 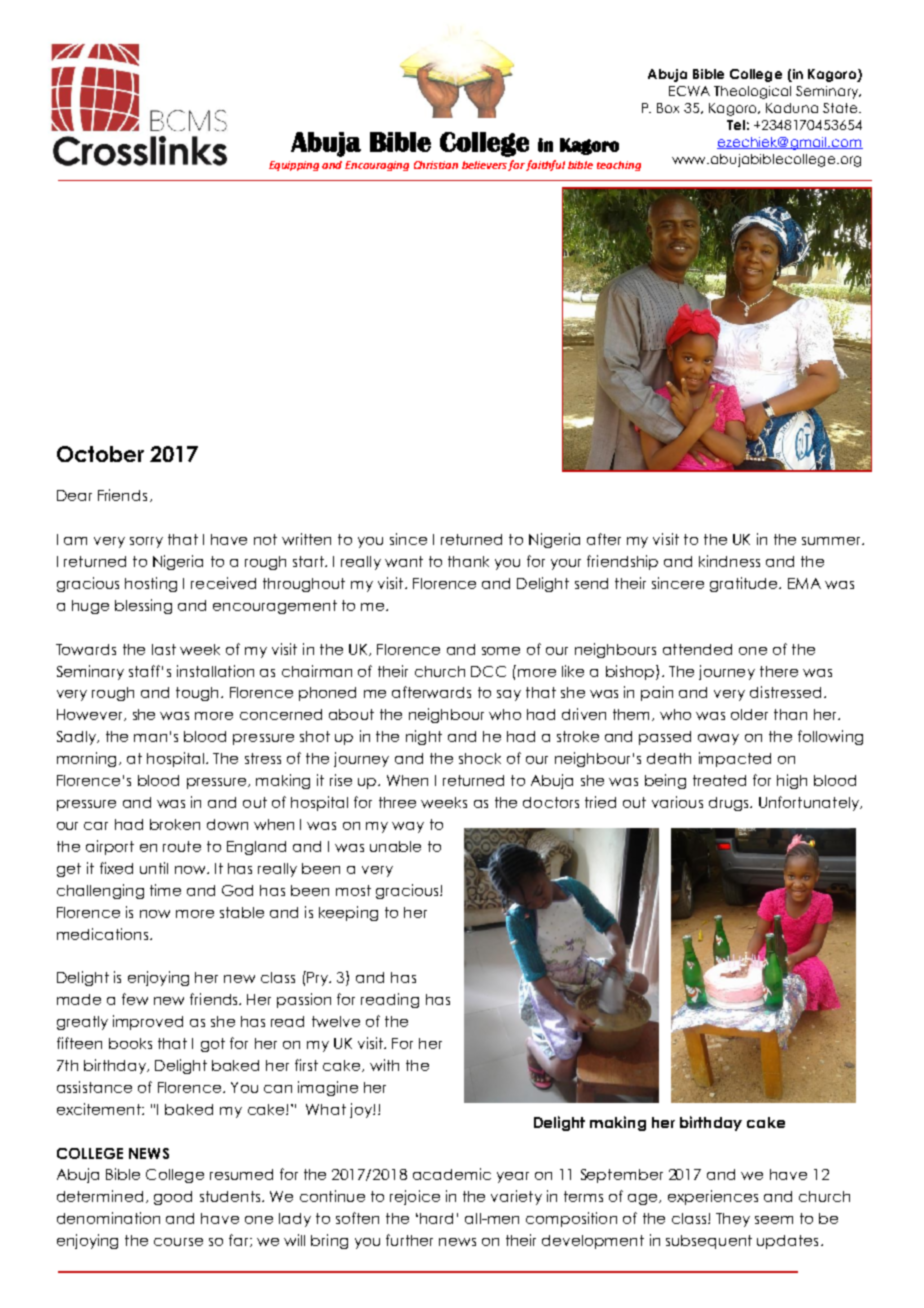 What do you see at coordinates (173, 1198) in the document?
I see `good` at bounding box center [173, 1198].
